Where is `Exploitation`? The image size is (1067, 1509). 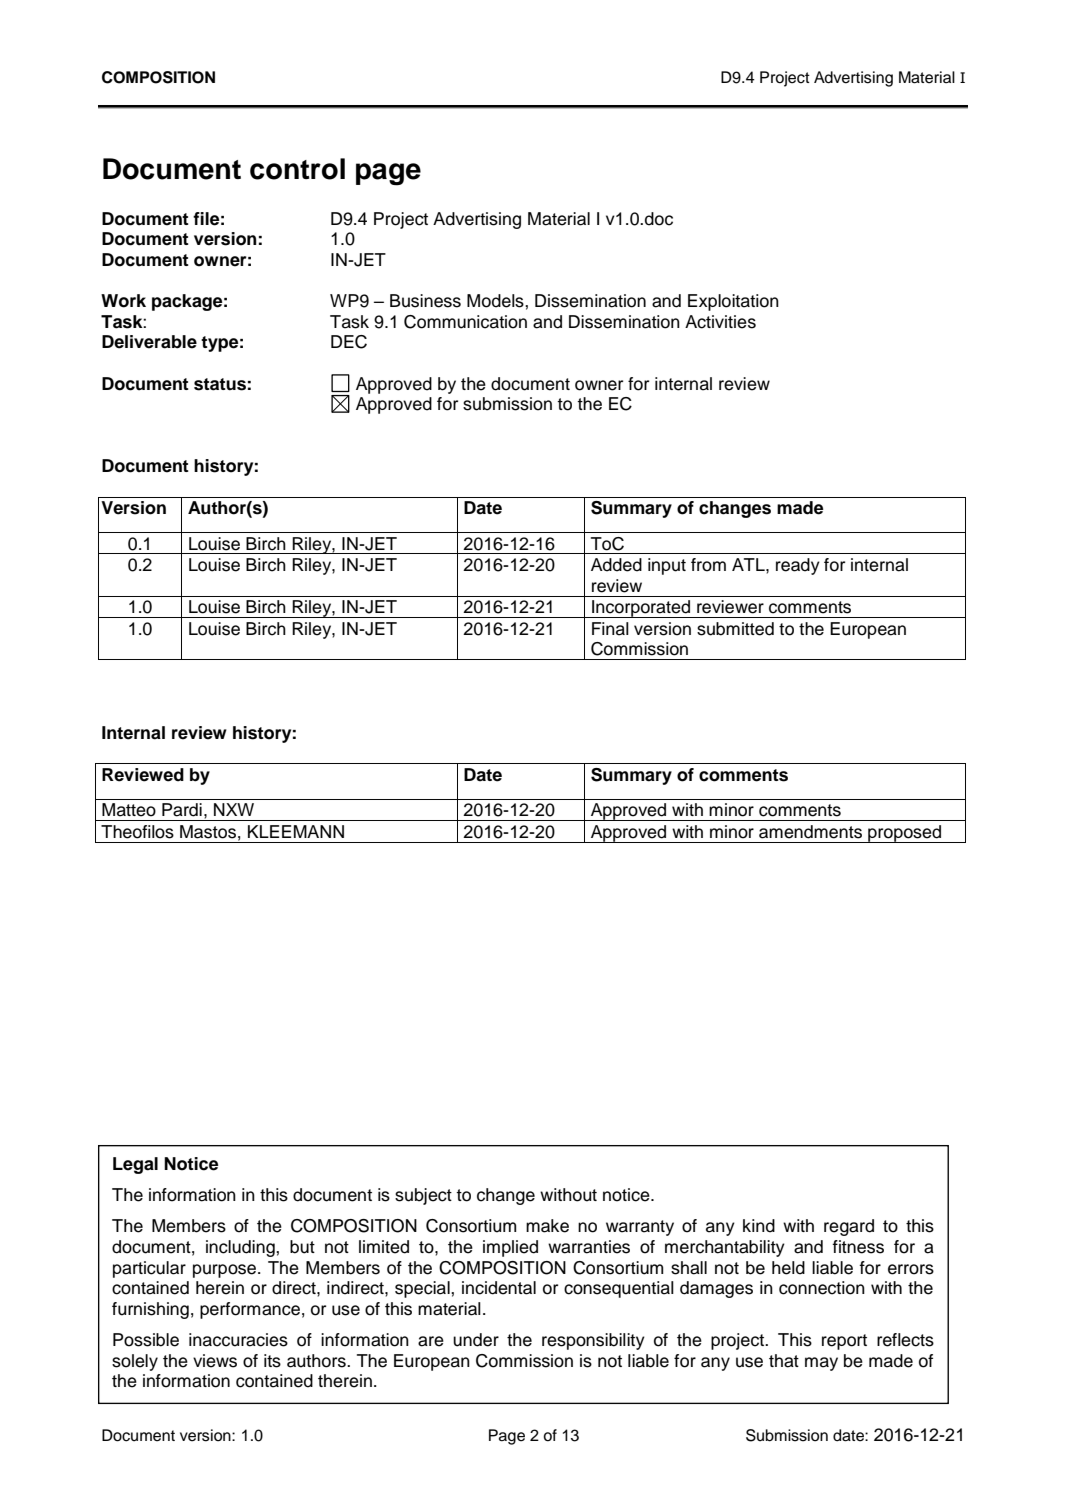 Exploitation is located at coordinates (733, 302).
